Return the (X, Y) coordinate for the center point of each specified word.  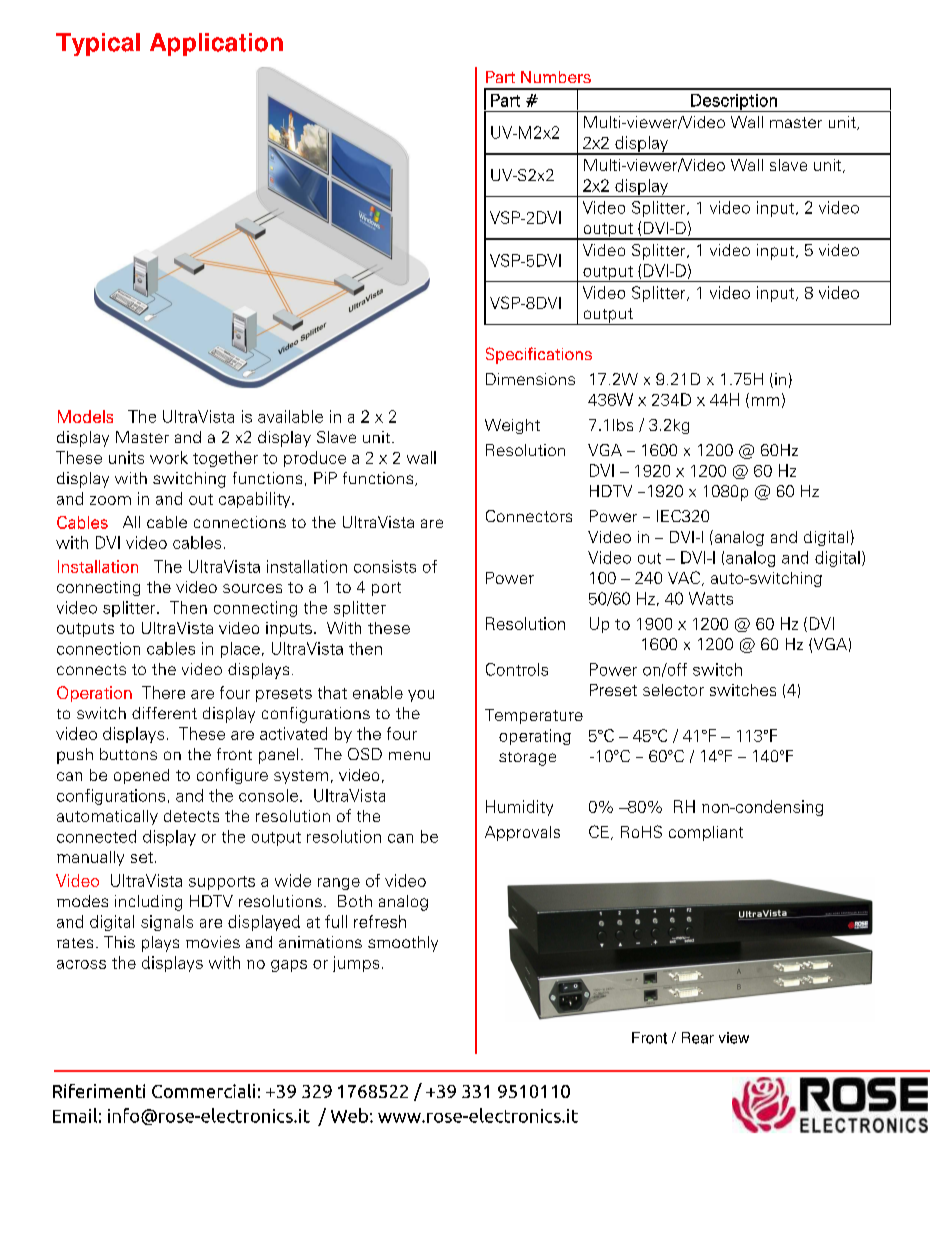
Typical (98, 44)
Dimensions (530, 379)
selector (673, 690)
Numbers (556, 77)
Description (734, 103)
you (421, 696)
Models (85, 416)
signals (167, 923)
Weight (512, 426)
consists (385, 566)
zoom (110, 500)
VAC (684, 577)
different (164, 713)
